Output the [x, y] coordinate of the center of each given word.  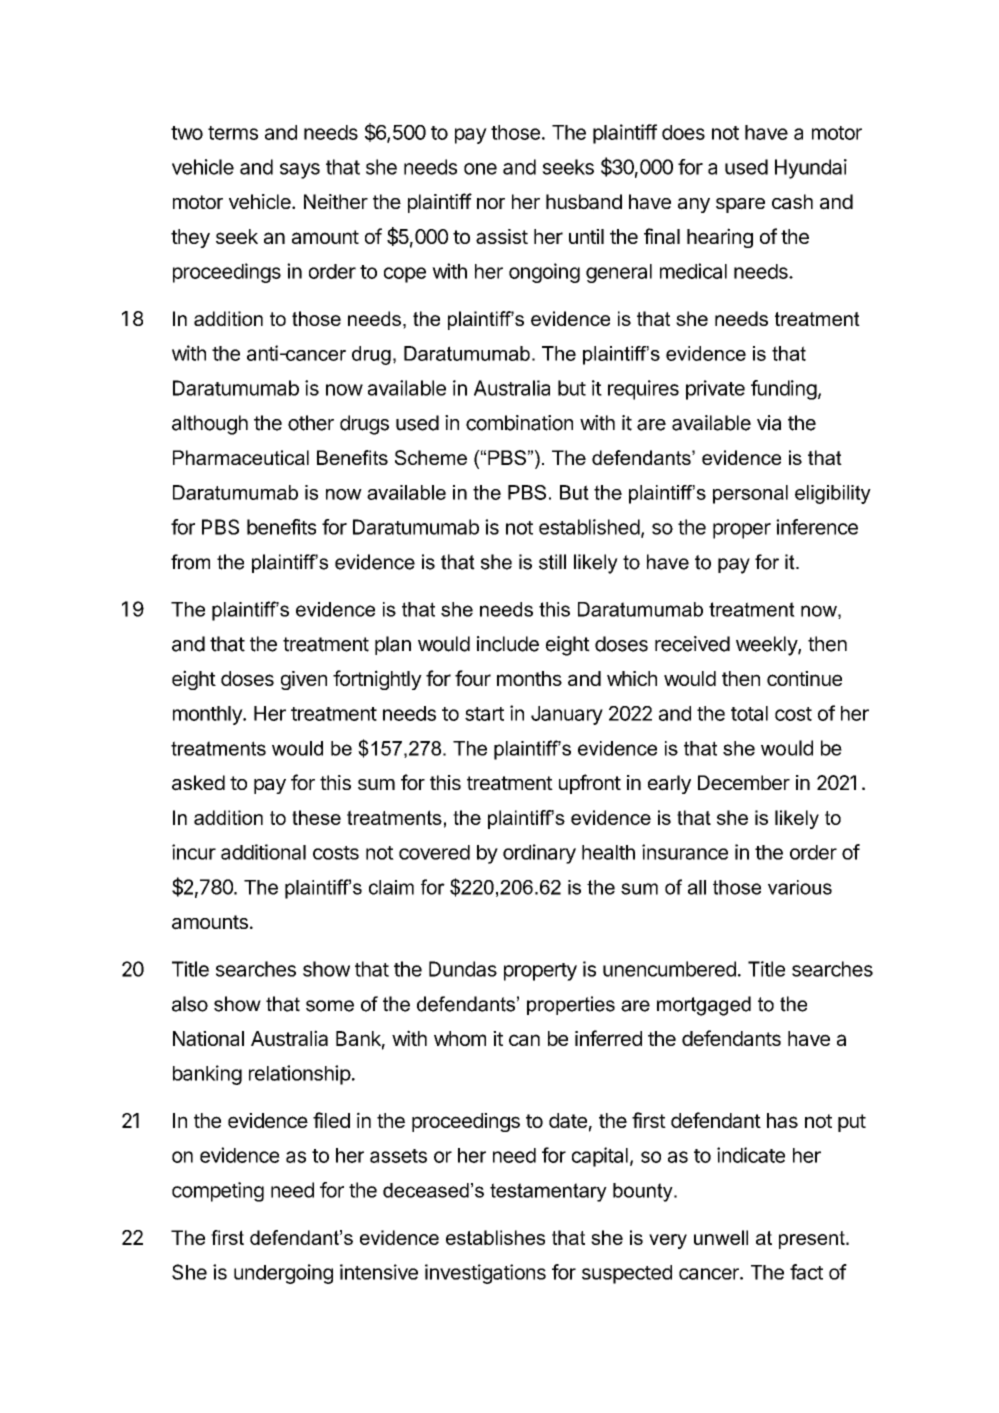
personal [750, 494]
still [552, 562]
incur [194, 852]
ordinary [539, 854]
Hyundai [811, 169]
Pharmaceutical [241, 457]
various [800, 887]
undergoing [283, 1274]
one [480, 169]
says [300, 171]
